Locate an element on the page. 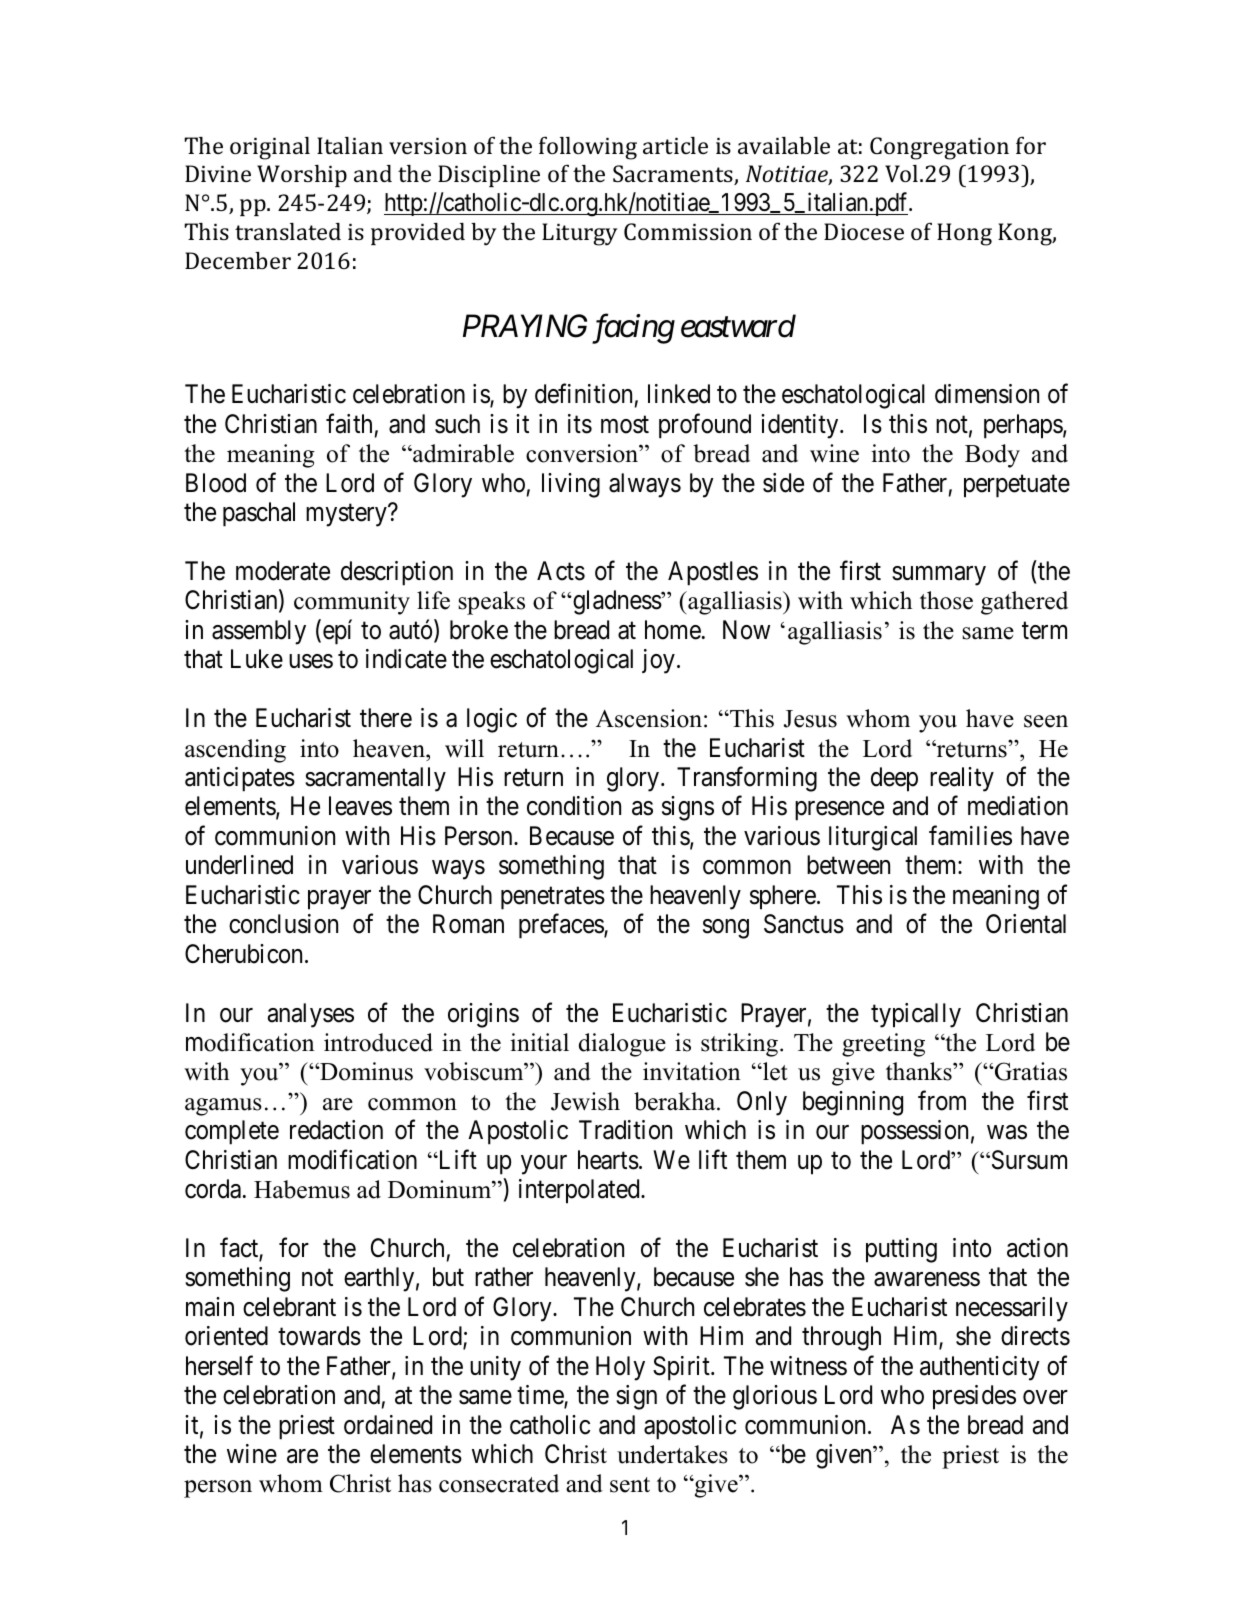  Tradition is located at coordinates (625, 1130).
